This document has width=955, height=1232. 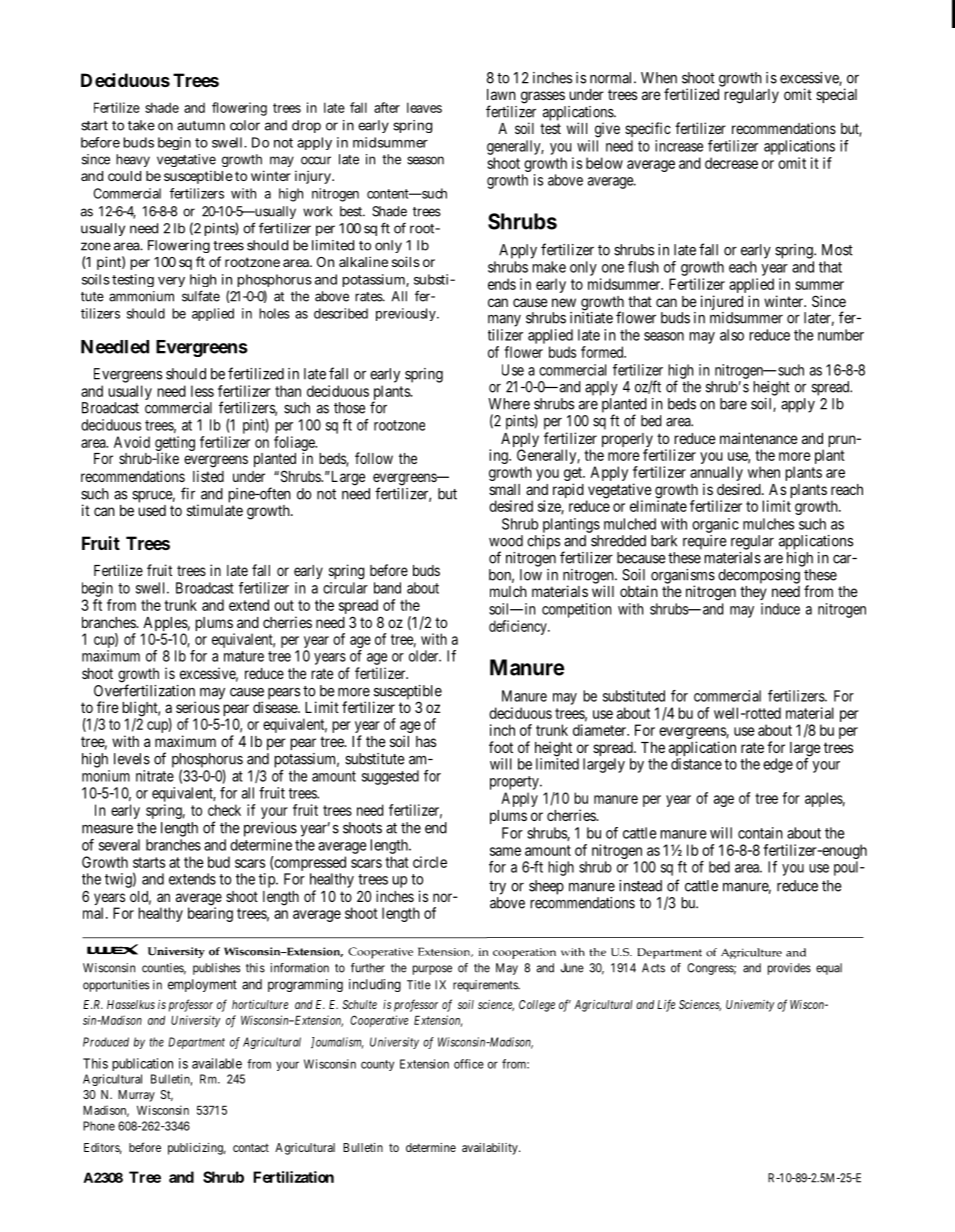 I want to click on circle, so click(x=430, y=862).
